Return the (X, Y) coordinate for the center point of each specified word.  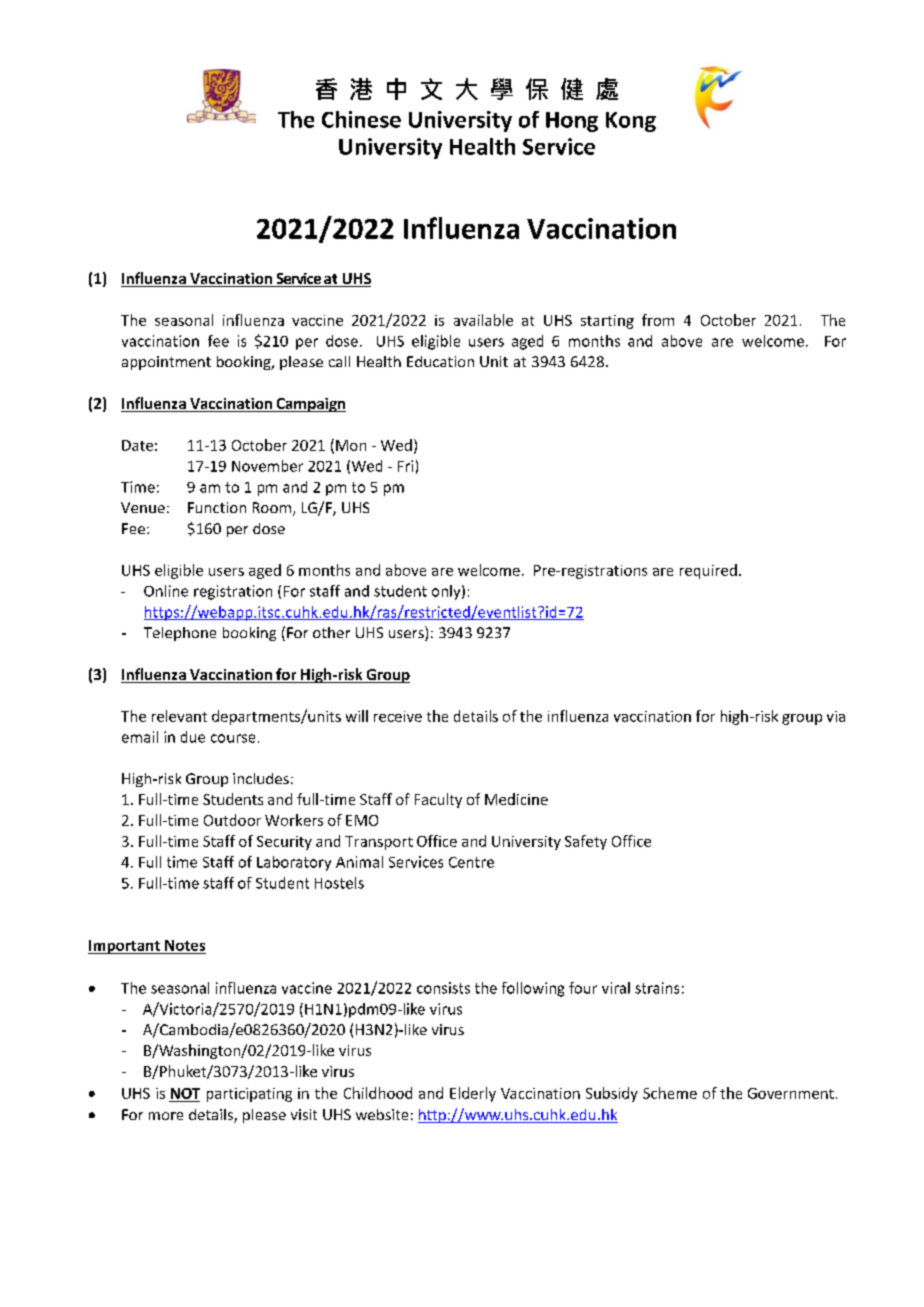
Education (440, 361)
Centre (471, 862)
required (708, 571)
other (331, 632)
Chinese (361, 119)
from (658, 320)
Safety (586, 842)
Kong (631, 122)
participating (249, 1095)
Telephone (180, 634)
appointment (166, 363)
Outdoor (232, 820)
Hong (572, 122)
